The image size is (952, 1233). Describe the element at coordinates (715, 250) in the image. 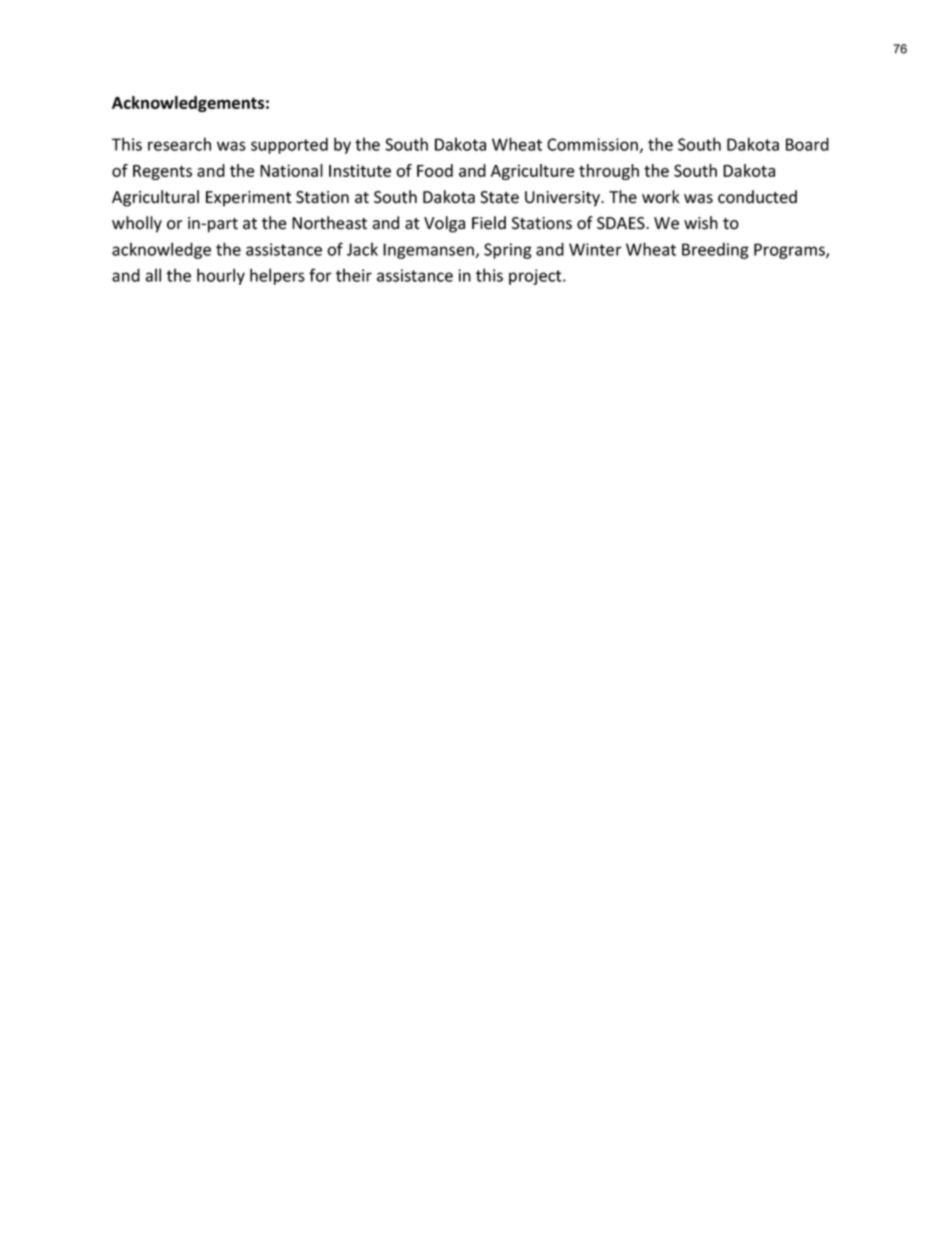

I see `Breeding` at that location.
